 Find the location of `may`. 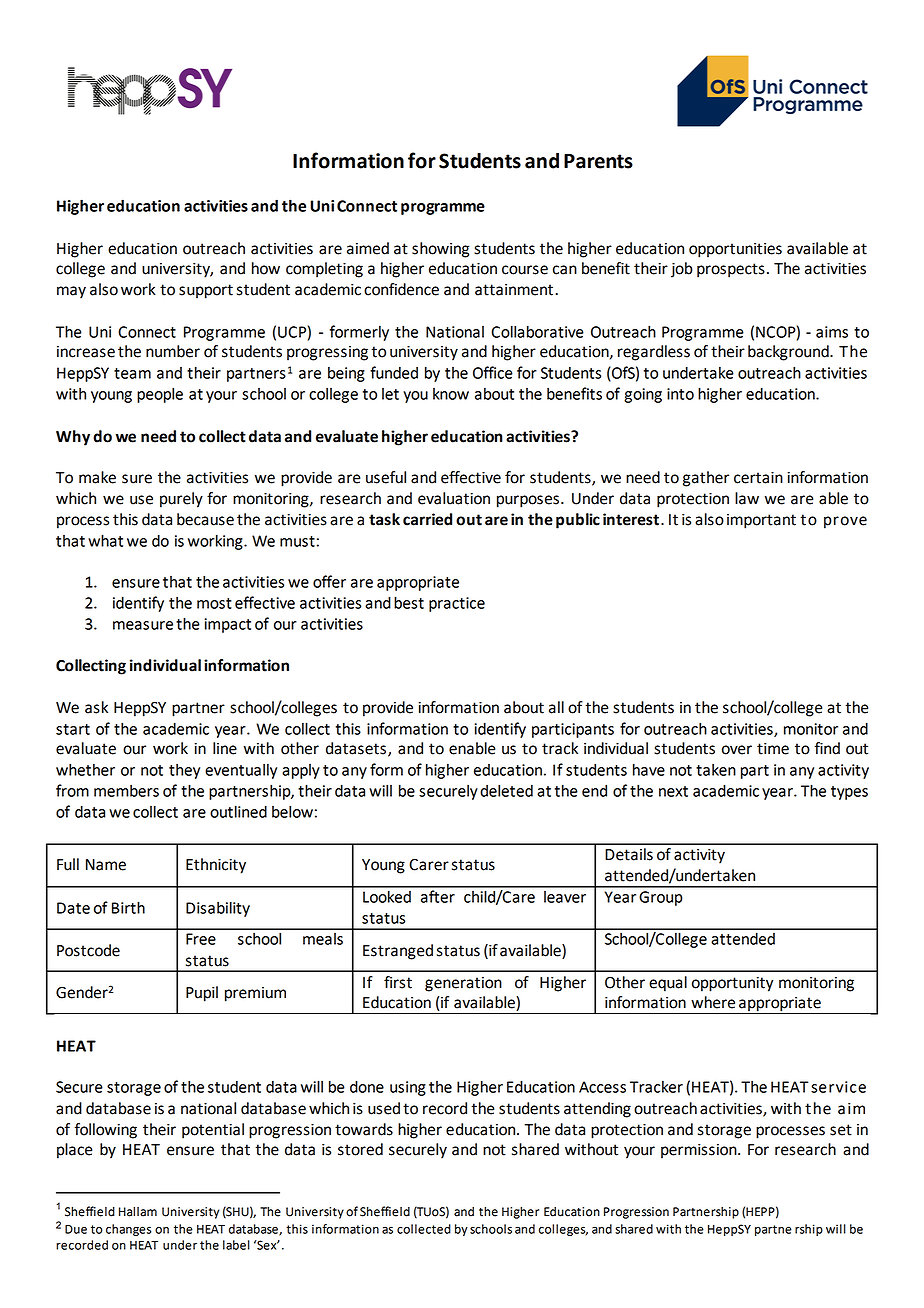

may is located at coordinates (71, 292).
